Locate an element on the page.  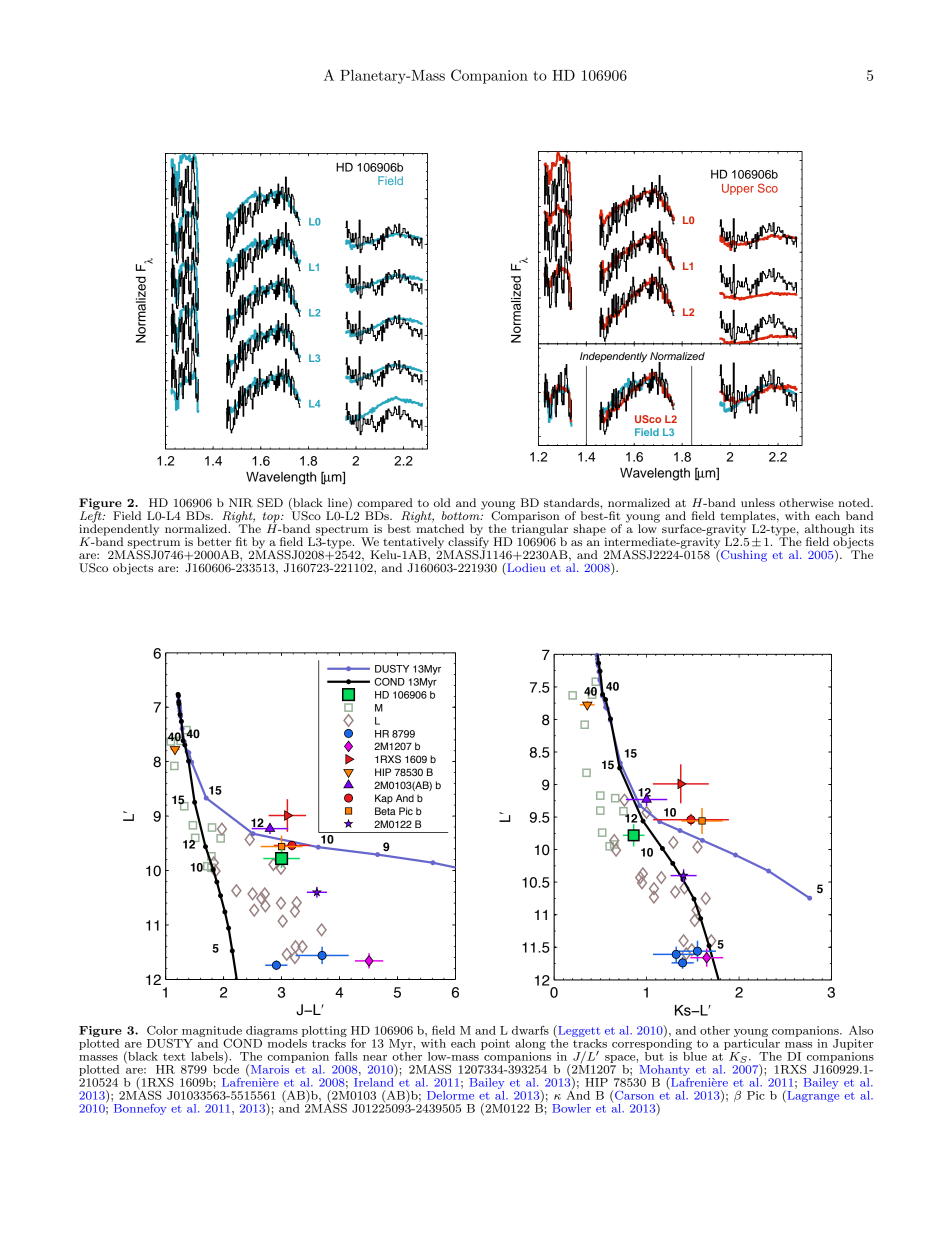
Upper is located at coordinates (738, 189).
